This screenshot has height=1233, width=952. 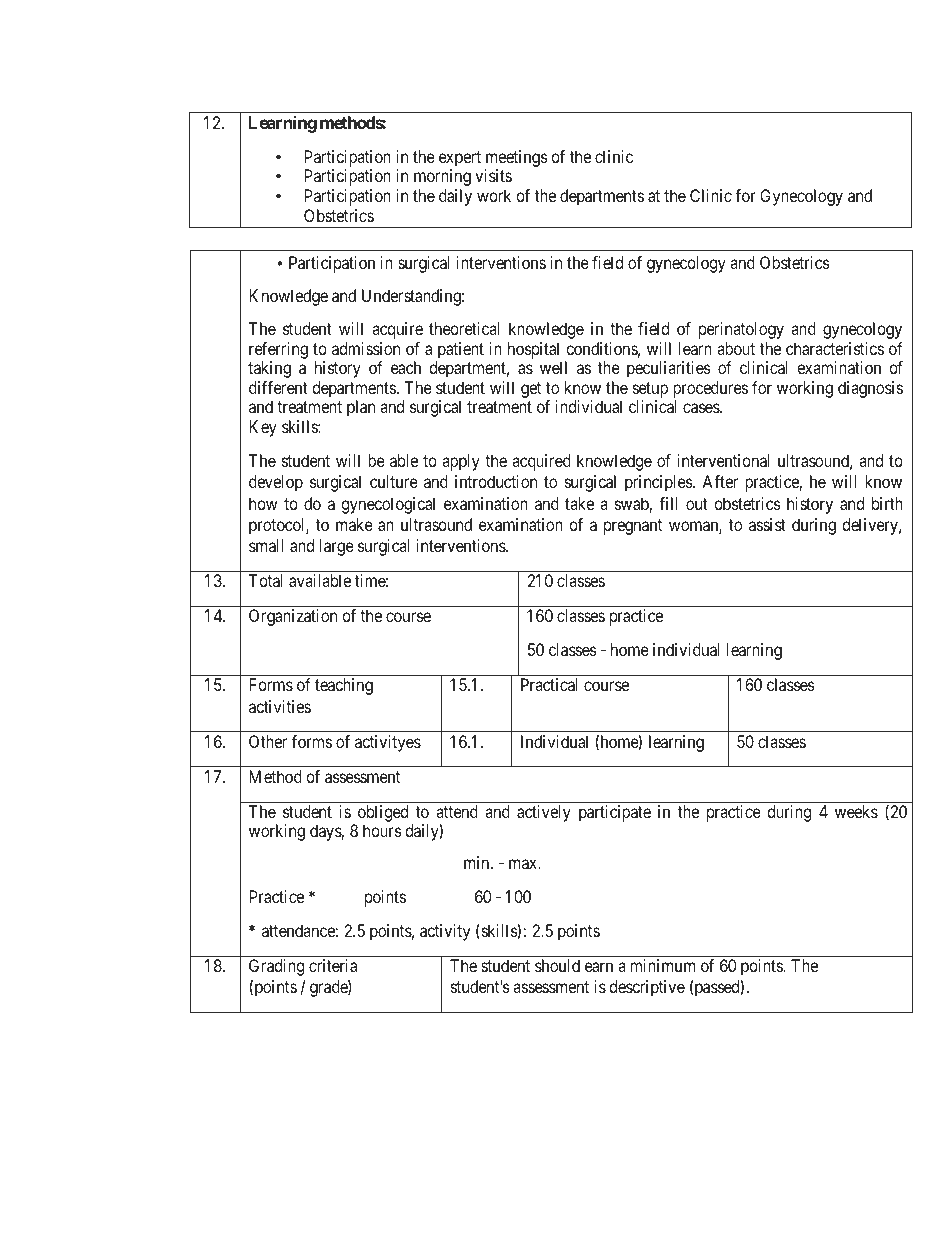 What do you see at coordinates (337, 547) in the screenshot?
I see `large` at bounding box center [337, 547].
